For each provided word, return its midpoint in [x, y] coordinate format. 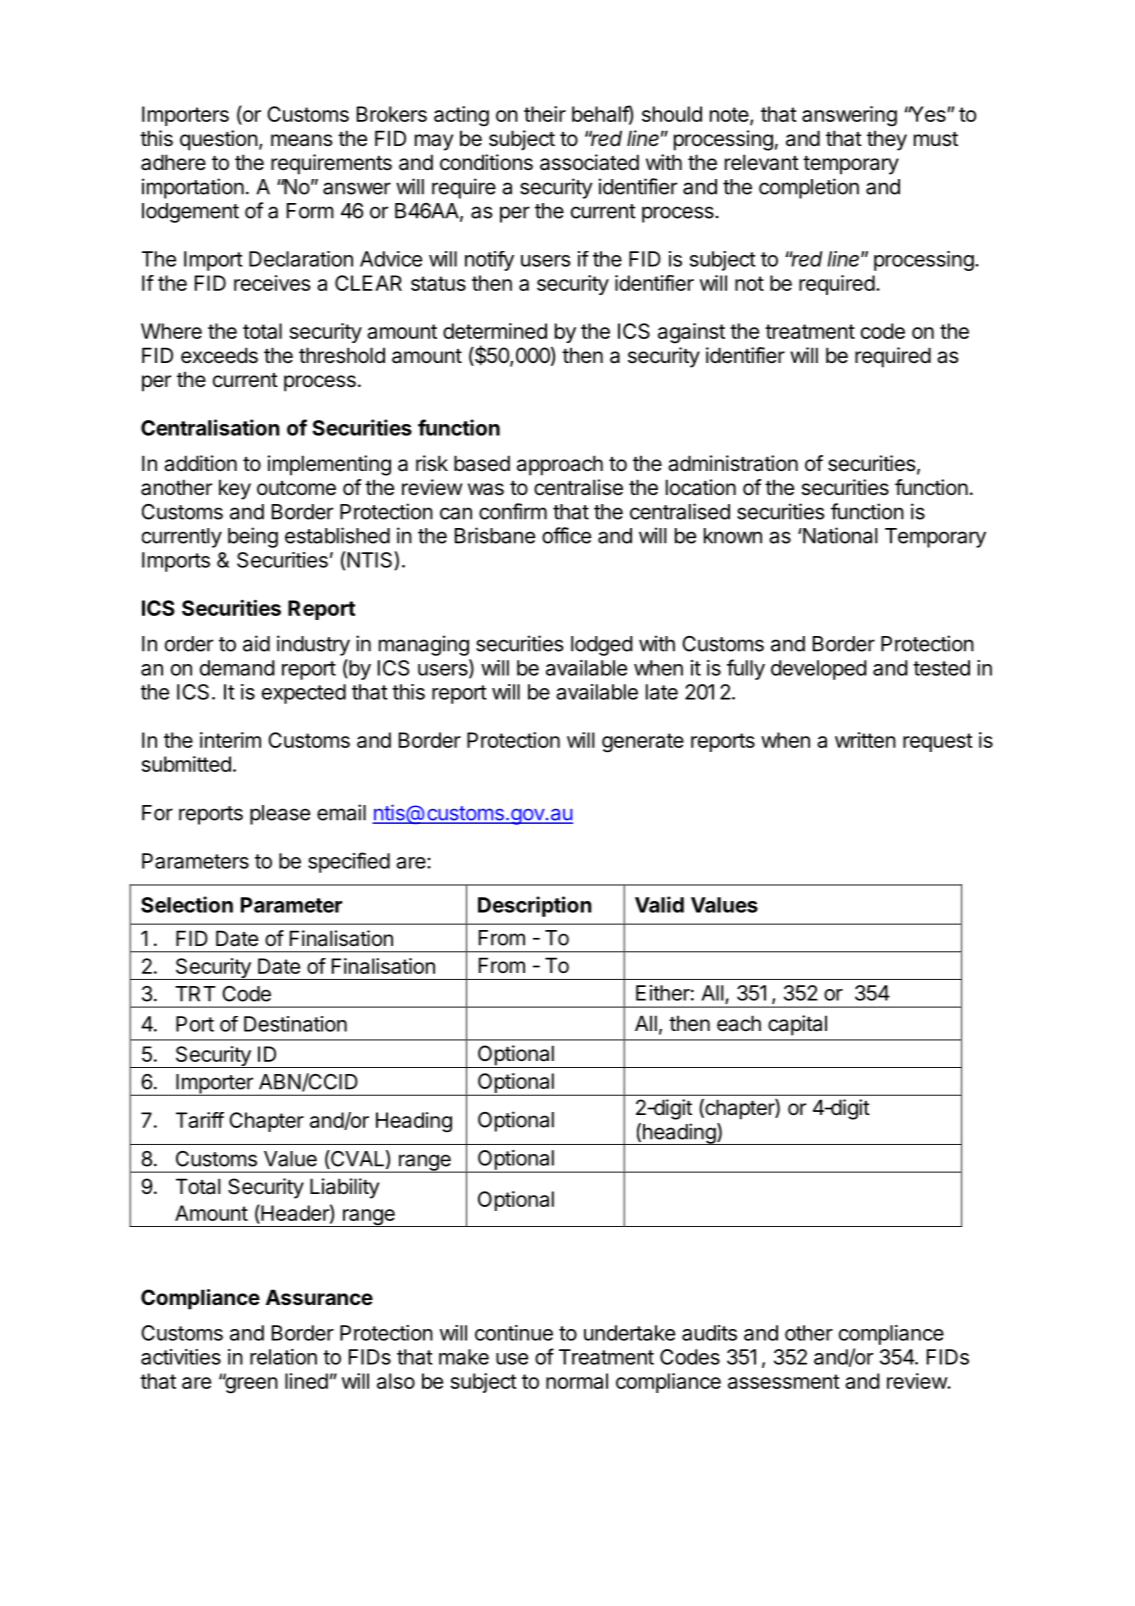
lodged [602, 646]
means [302, 140]
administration [733, 463]
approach [560, 465]
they [887, 140]
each [739, 1023]
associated [589, 162]
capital [797, 1025]
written [865, 740]
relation [283, 1357]
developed [819, 670]
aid [256, 643]
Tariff [200, 1120]
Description [535, 906]
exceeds [219, 355]
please [280, 815]
